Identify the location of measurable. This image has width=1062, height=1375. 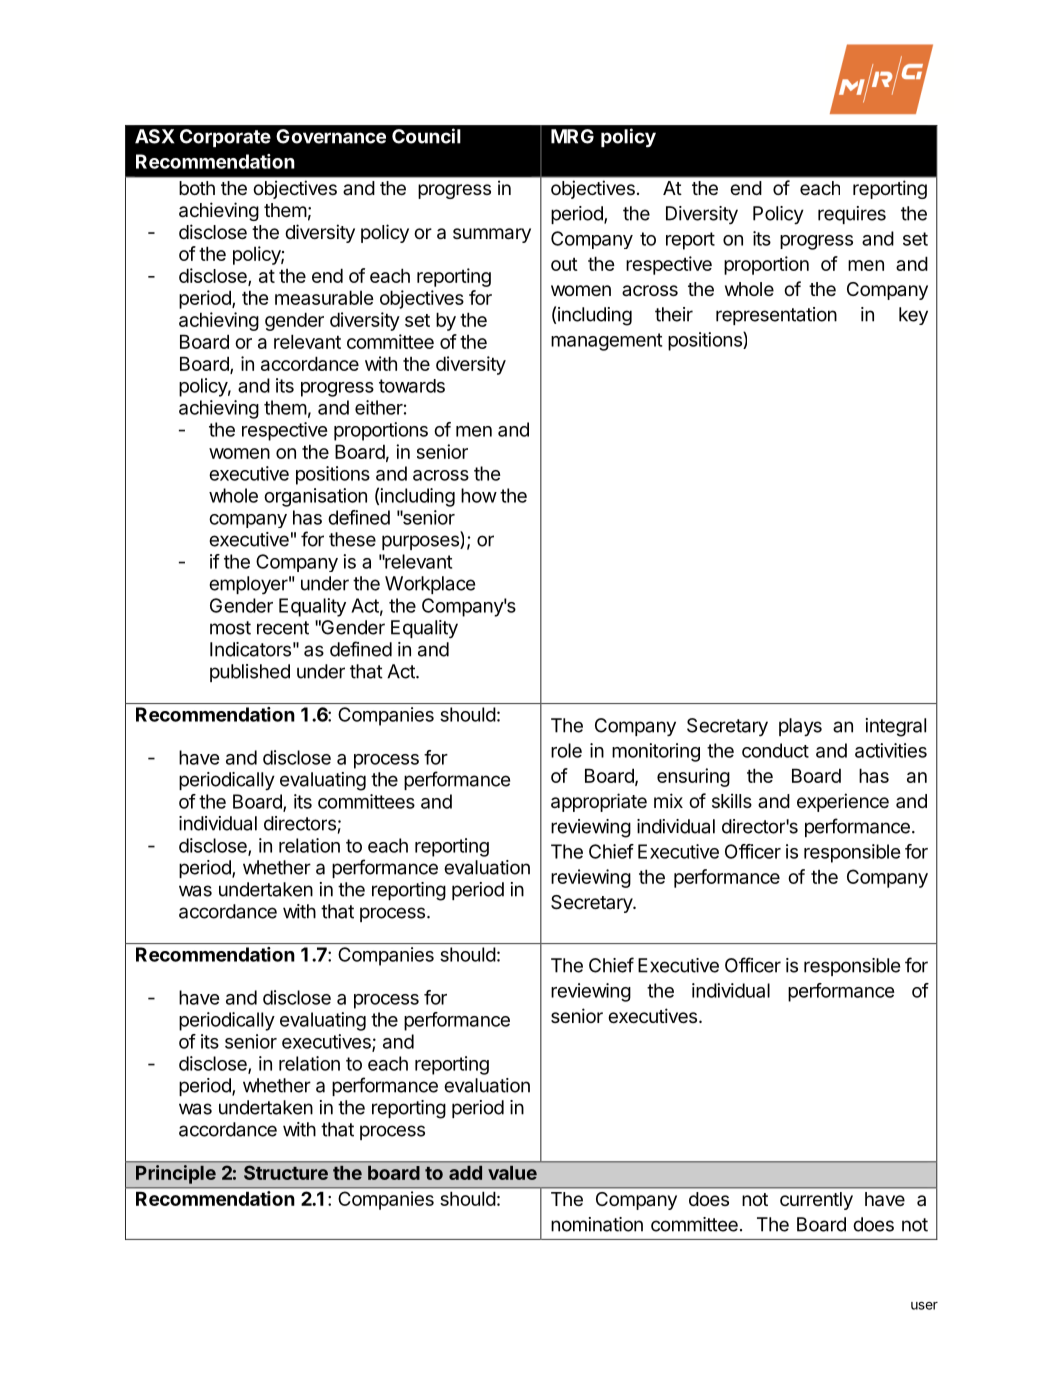
(324, 297).
